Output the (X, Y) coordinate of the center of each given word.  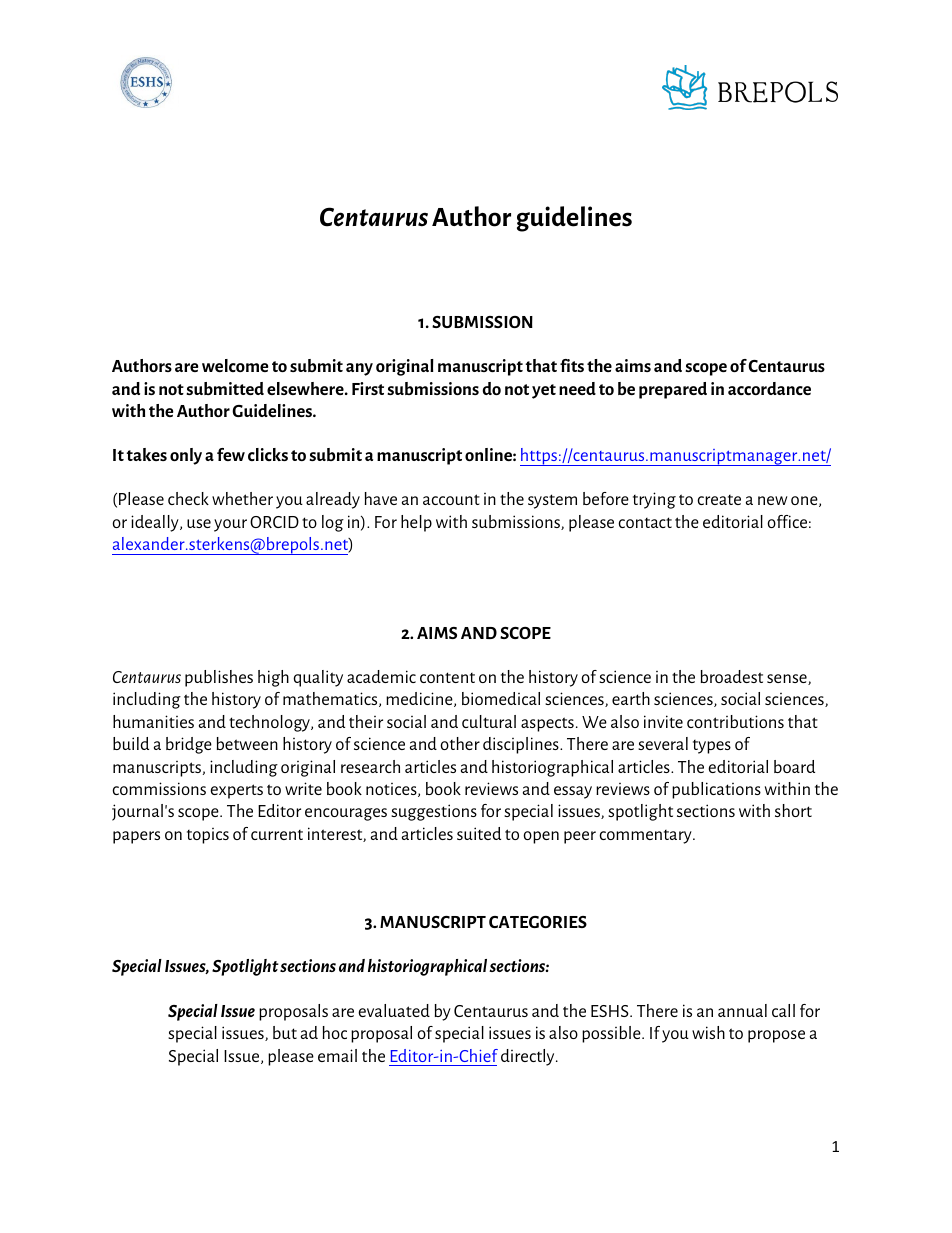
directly (529, 1057)
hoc (335, 1032)
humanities (153, 721)
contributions (735, 721)
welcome (235, 365)
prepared (673, 390)
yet (544, 391)
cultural (489, 721)
